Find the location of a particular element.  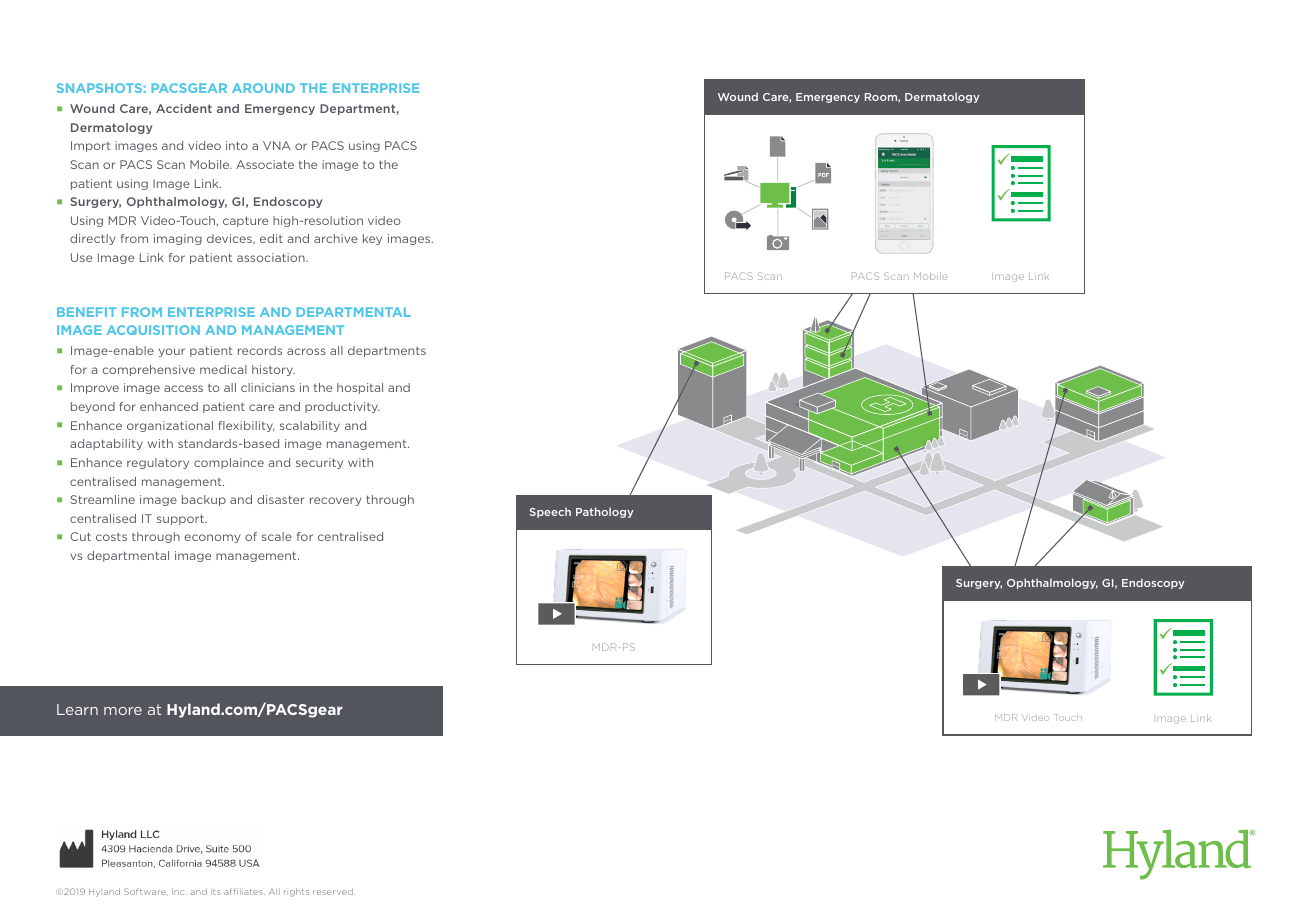

rights is located at coordinates (296, 892).
